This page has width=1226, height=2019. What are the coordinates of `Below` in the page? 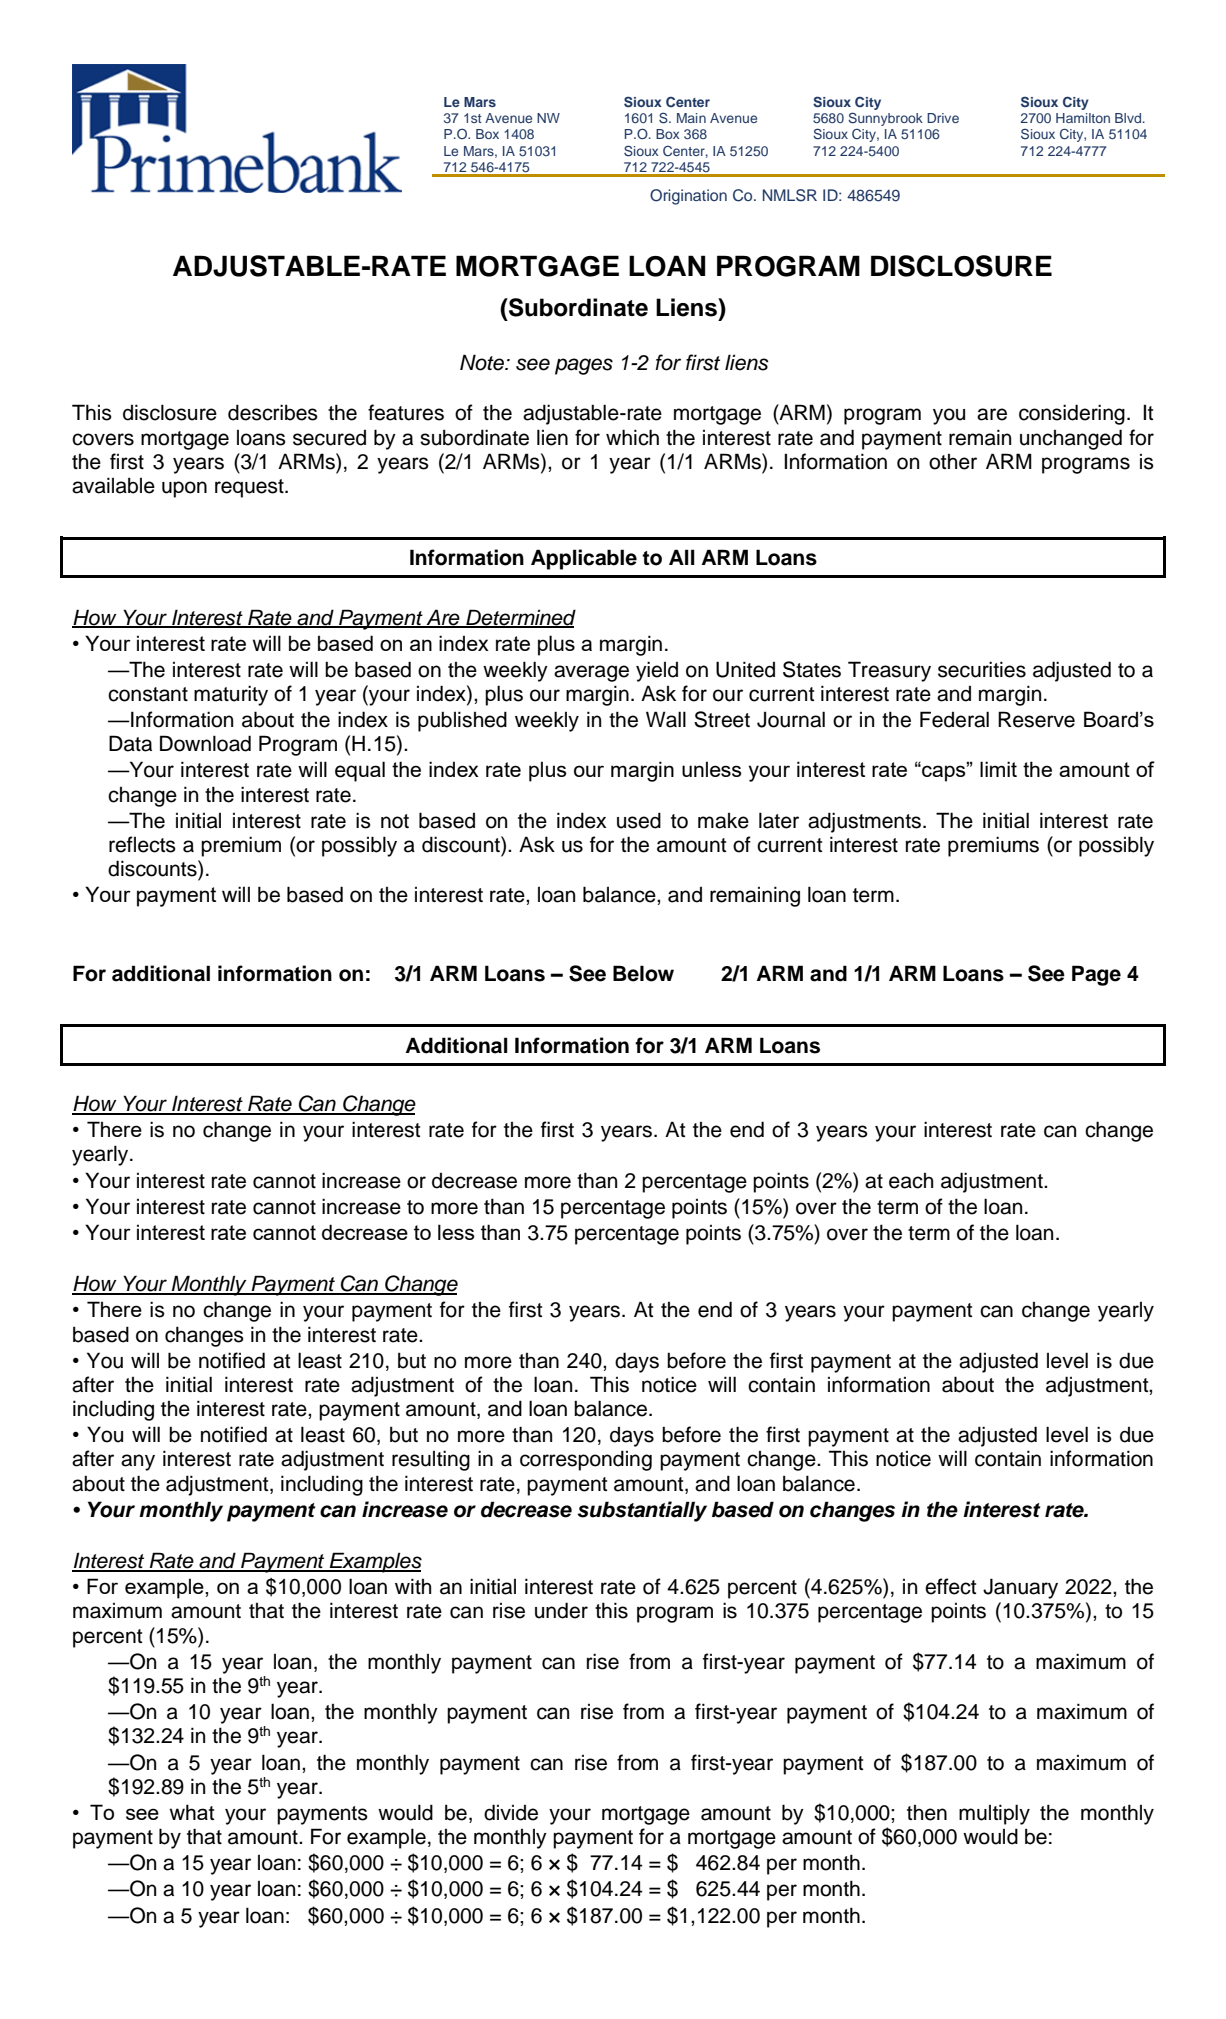 It's located at (643, 973).
